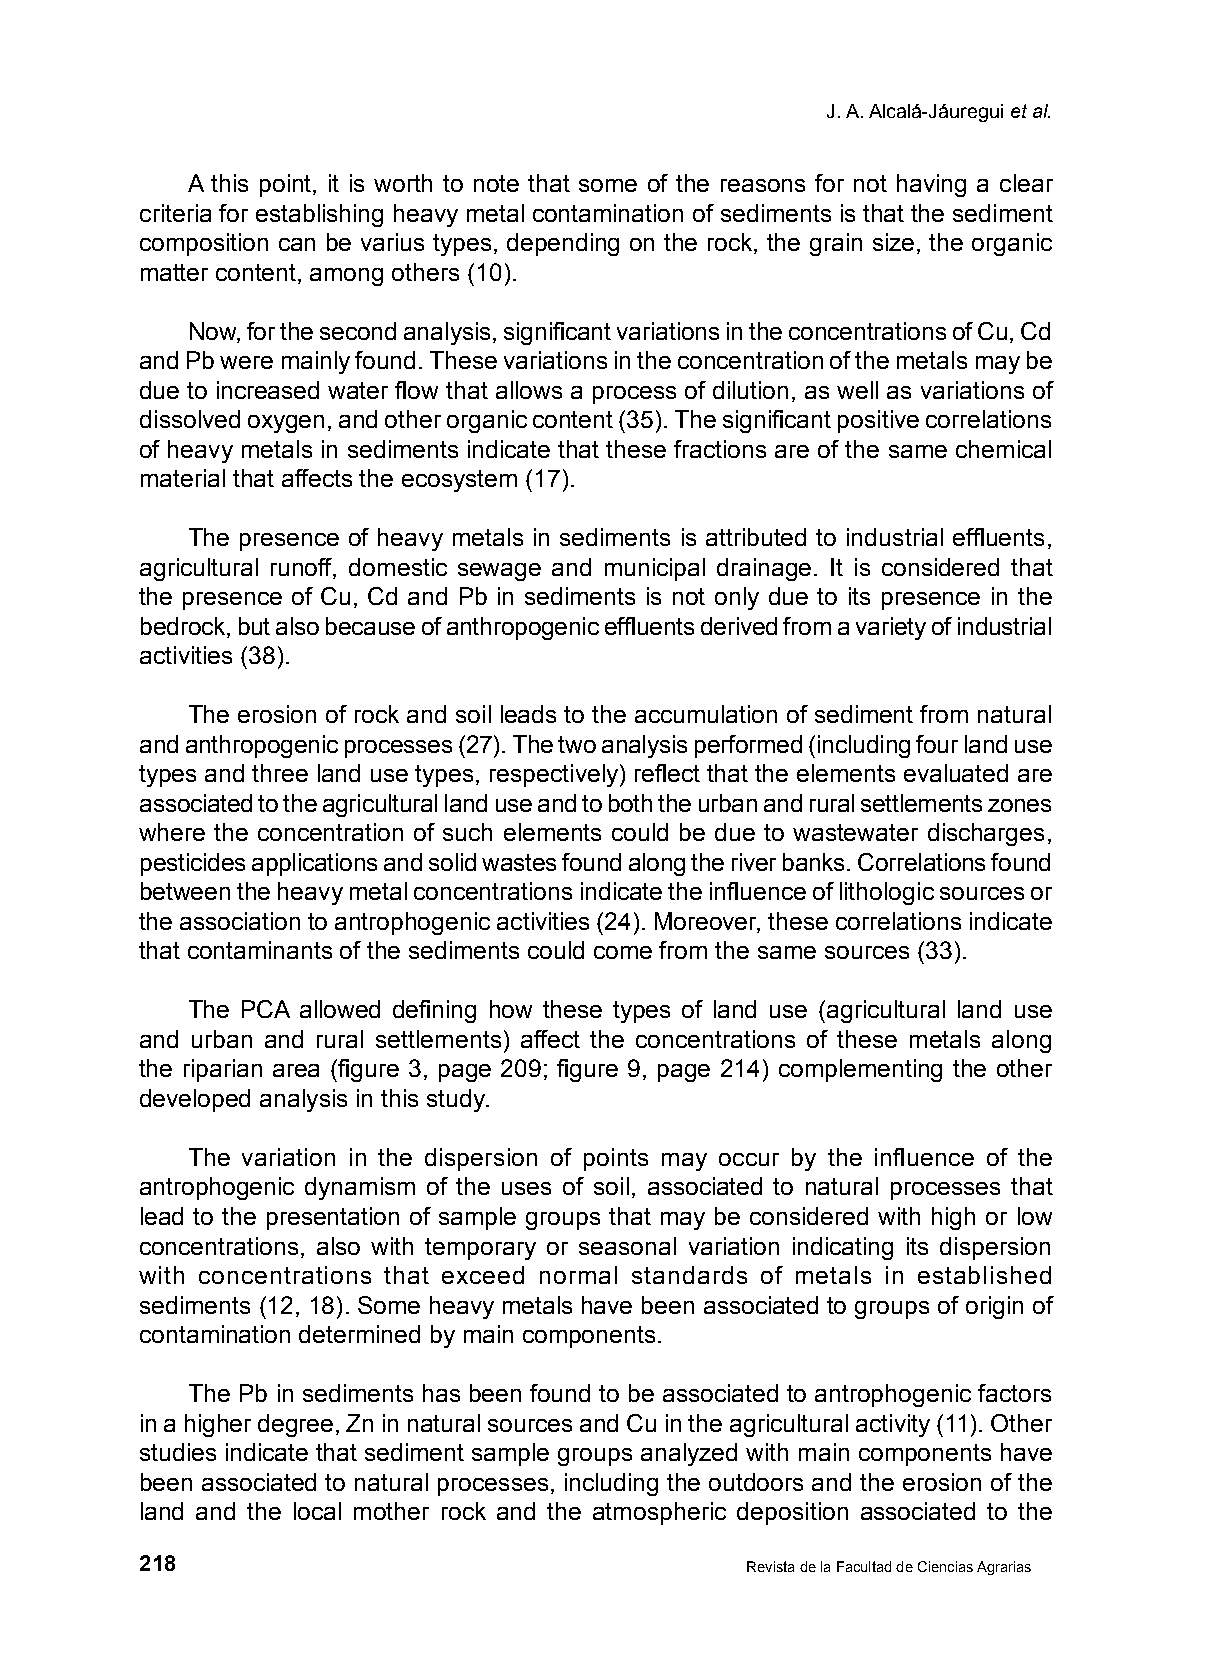 The width and height of the screenshot is (1220, 1673). Describe the element at coordinates (319, 215) in the screenshot. I see `establishing` at that location.
